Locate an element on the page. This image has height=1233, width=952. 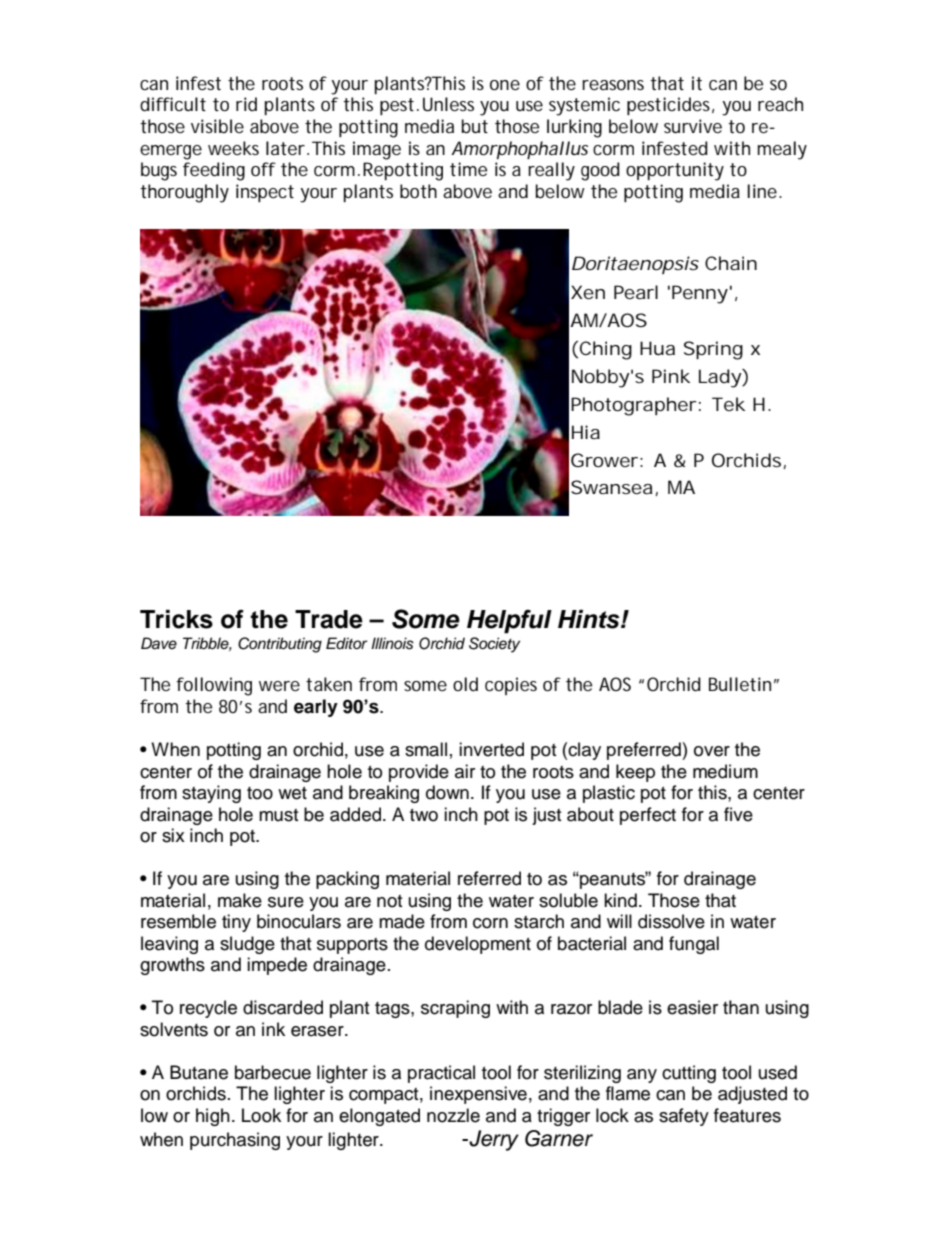
rid is located at coordinates (246, 104).
